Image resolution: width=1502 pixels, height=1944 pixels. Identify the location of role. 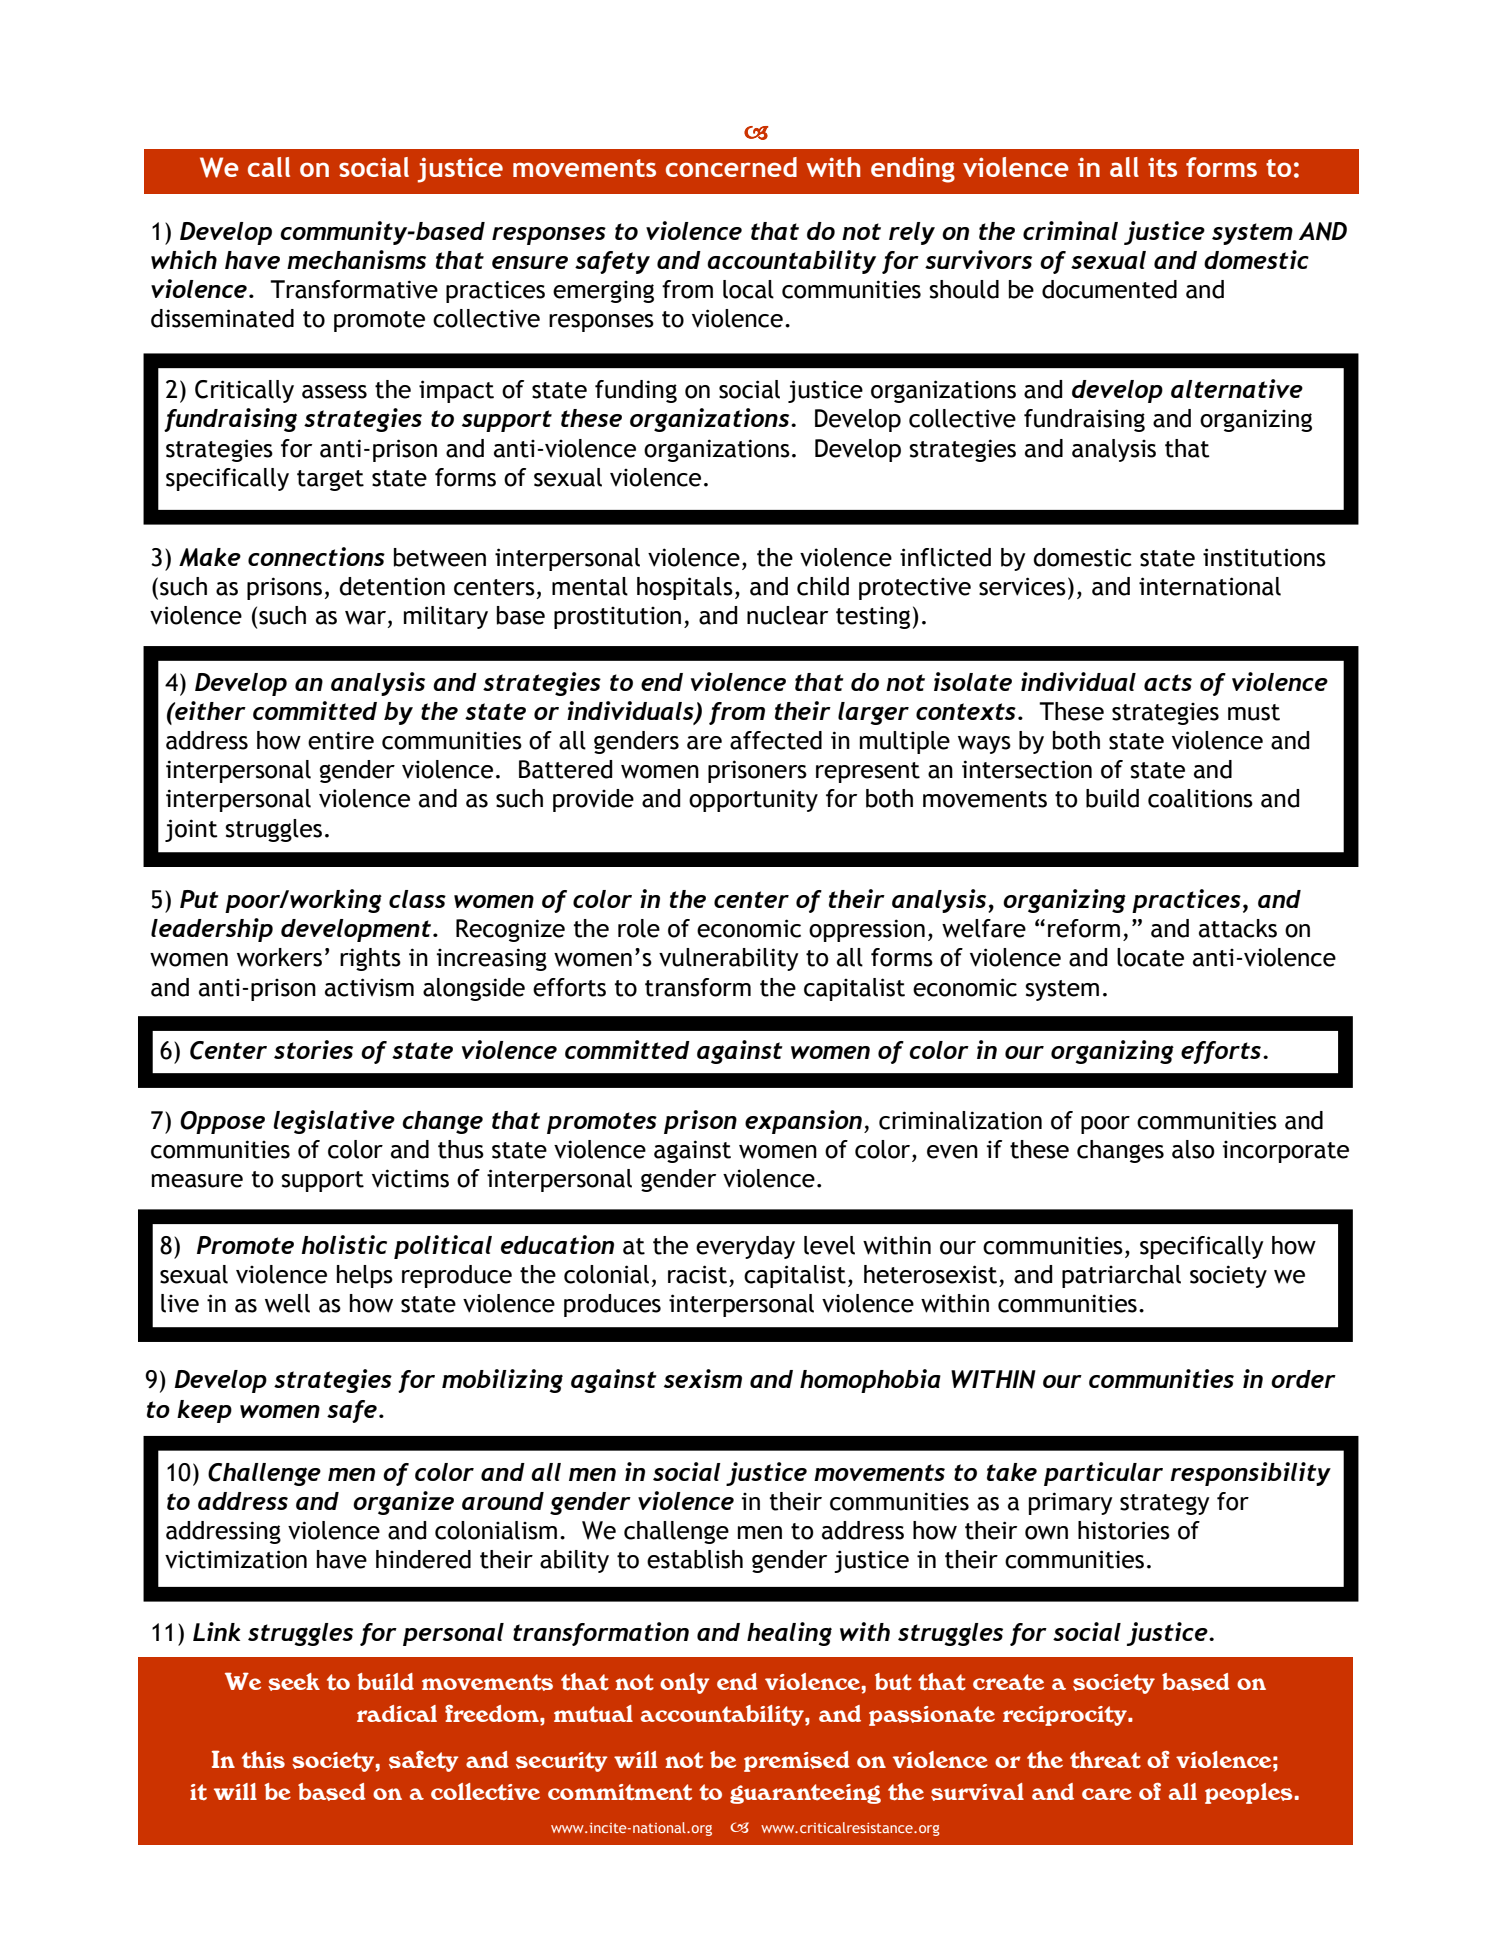
(639, 928).
